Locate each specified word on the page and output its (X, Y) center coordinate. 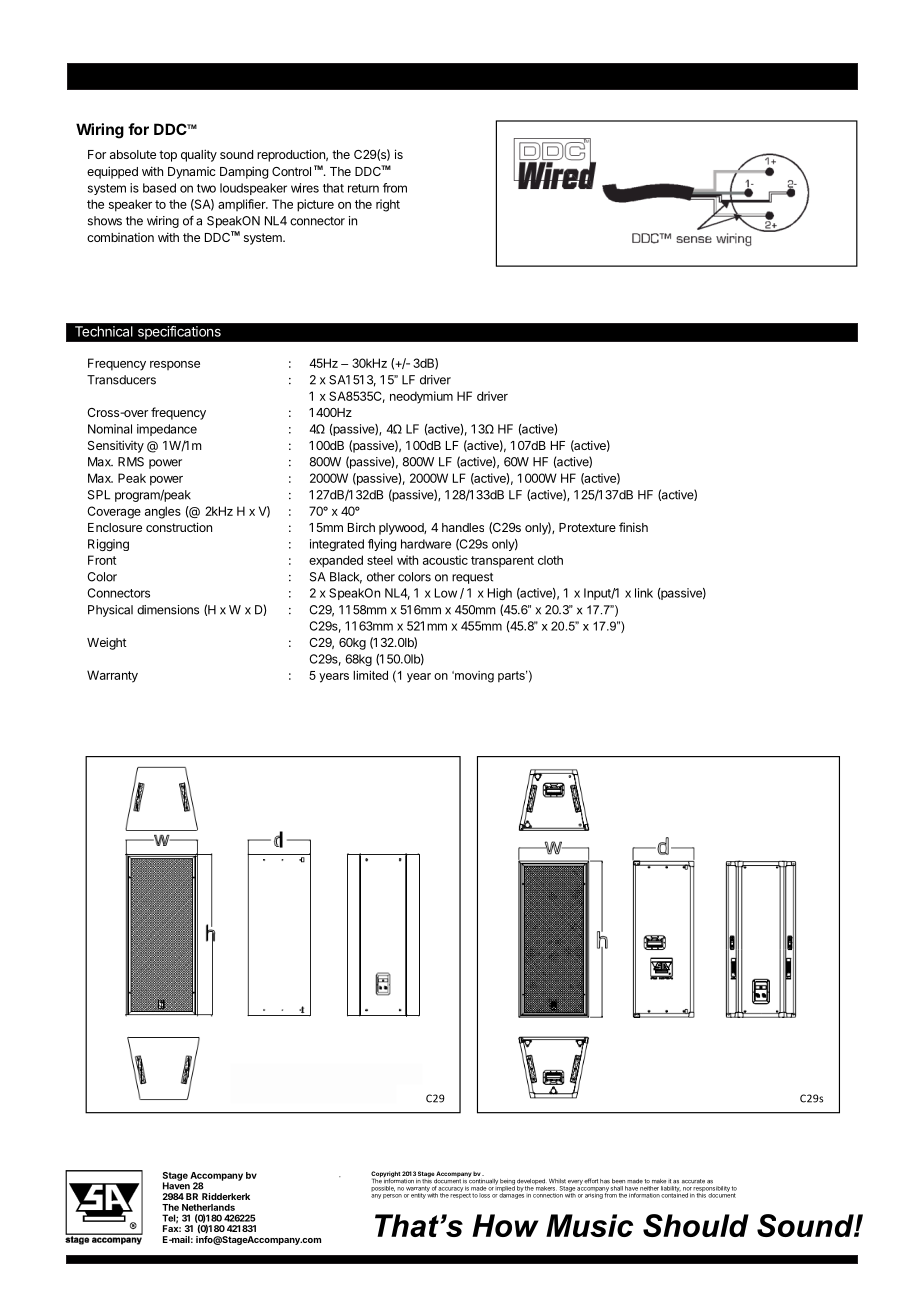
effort (591, 1181)
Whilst (557, 1181)
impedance (167, 430)
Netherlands (208, 1207)
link (644, 593)
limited (370, 675)
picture (315, 205)
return (363, 188)
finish (633, 527)
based (159, 188)
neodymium (421, 397)
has (605, 1181)
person (392, 1196)
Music (589, 1225)
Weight (107, 643)
